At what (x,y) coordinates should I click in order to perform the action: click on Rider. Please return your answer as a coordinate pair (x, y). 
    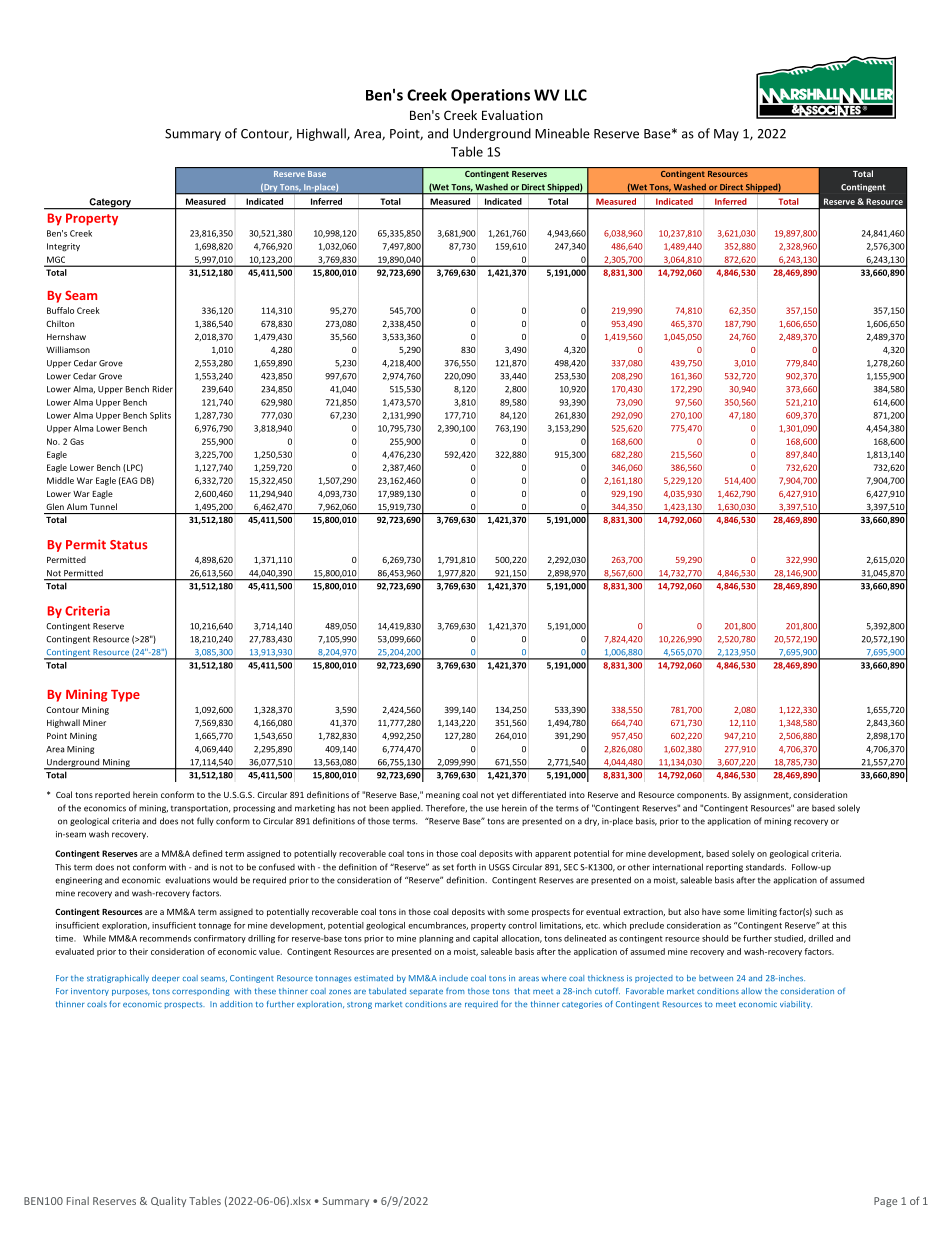
    Looking at the image, I should click on (163, 389).
